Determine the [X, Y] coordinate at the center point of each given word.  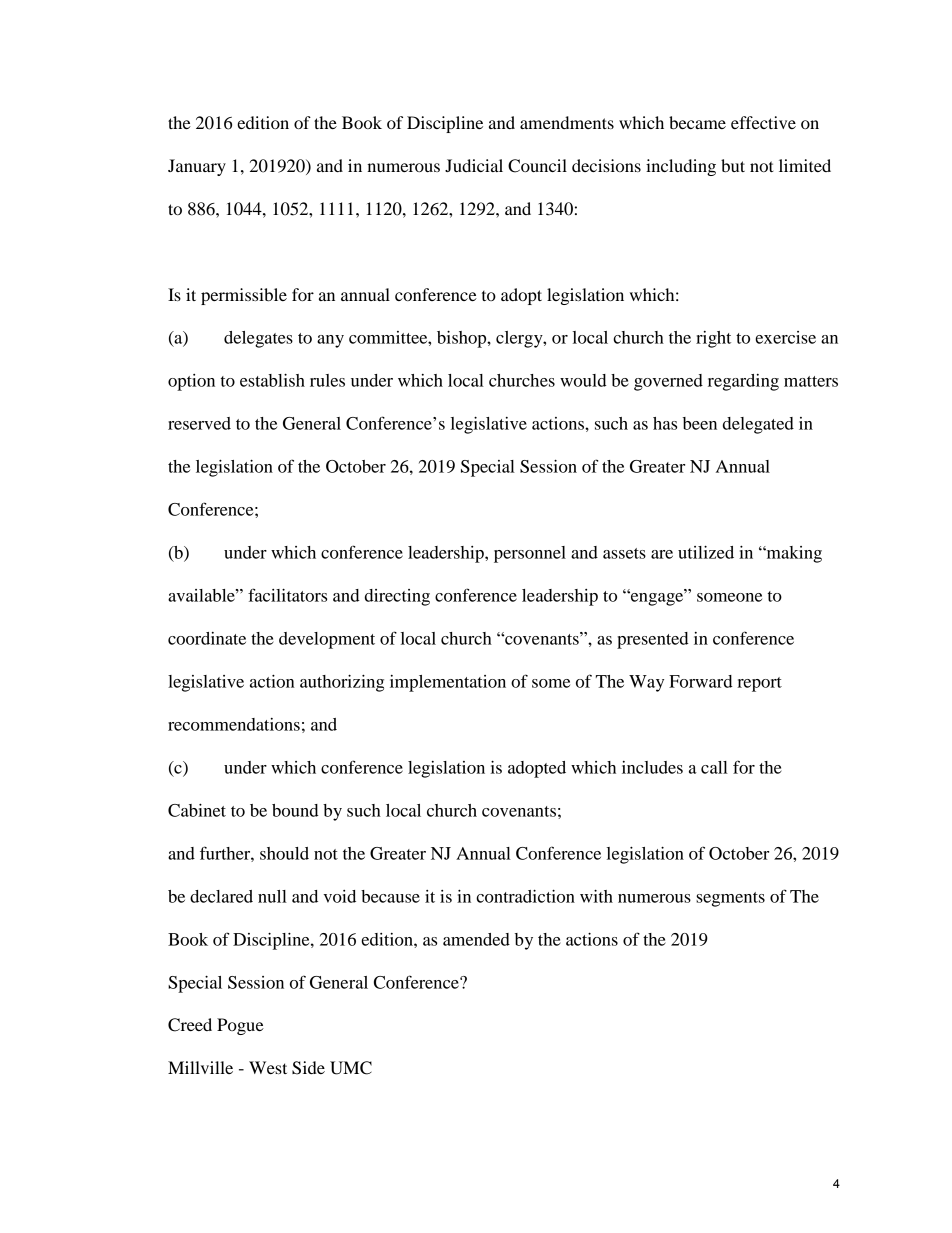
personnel [530, 554]
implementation [448, 683]
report [759, 684]
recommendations [234, 724]
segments [730, 899]
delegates [258, 339]
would [583, 380]
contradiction [525, 896]
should [284, 853]
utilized [706, 552]
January [197, 167]
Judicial [474, 165]
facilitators [287, 595]
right [713, 339]
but [733, 165]
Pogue [240, 1026]
